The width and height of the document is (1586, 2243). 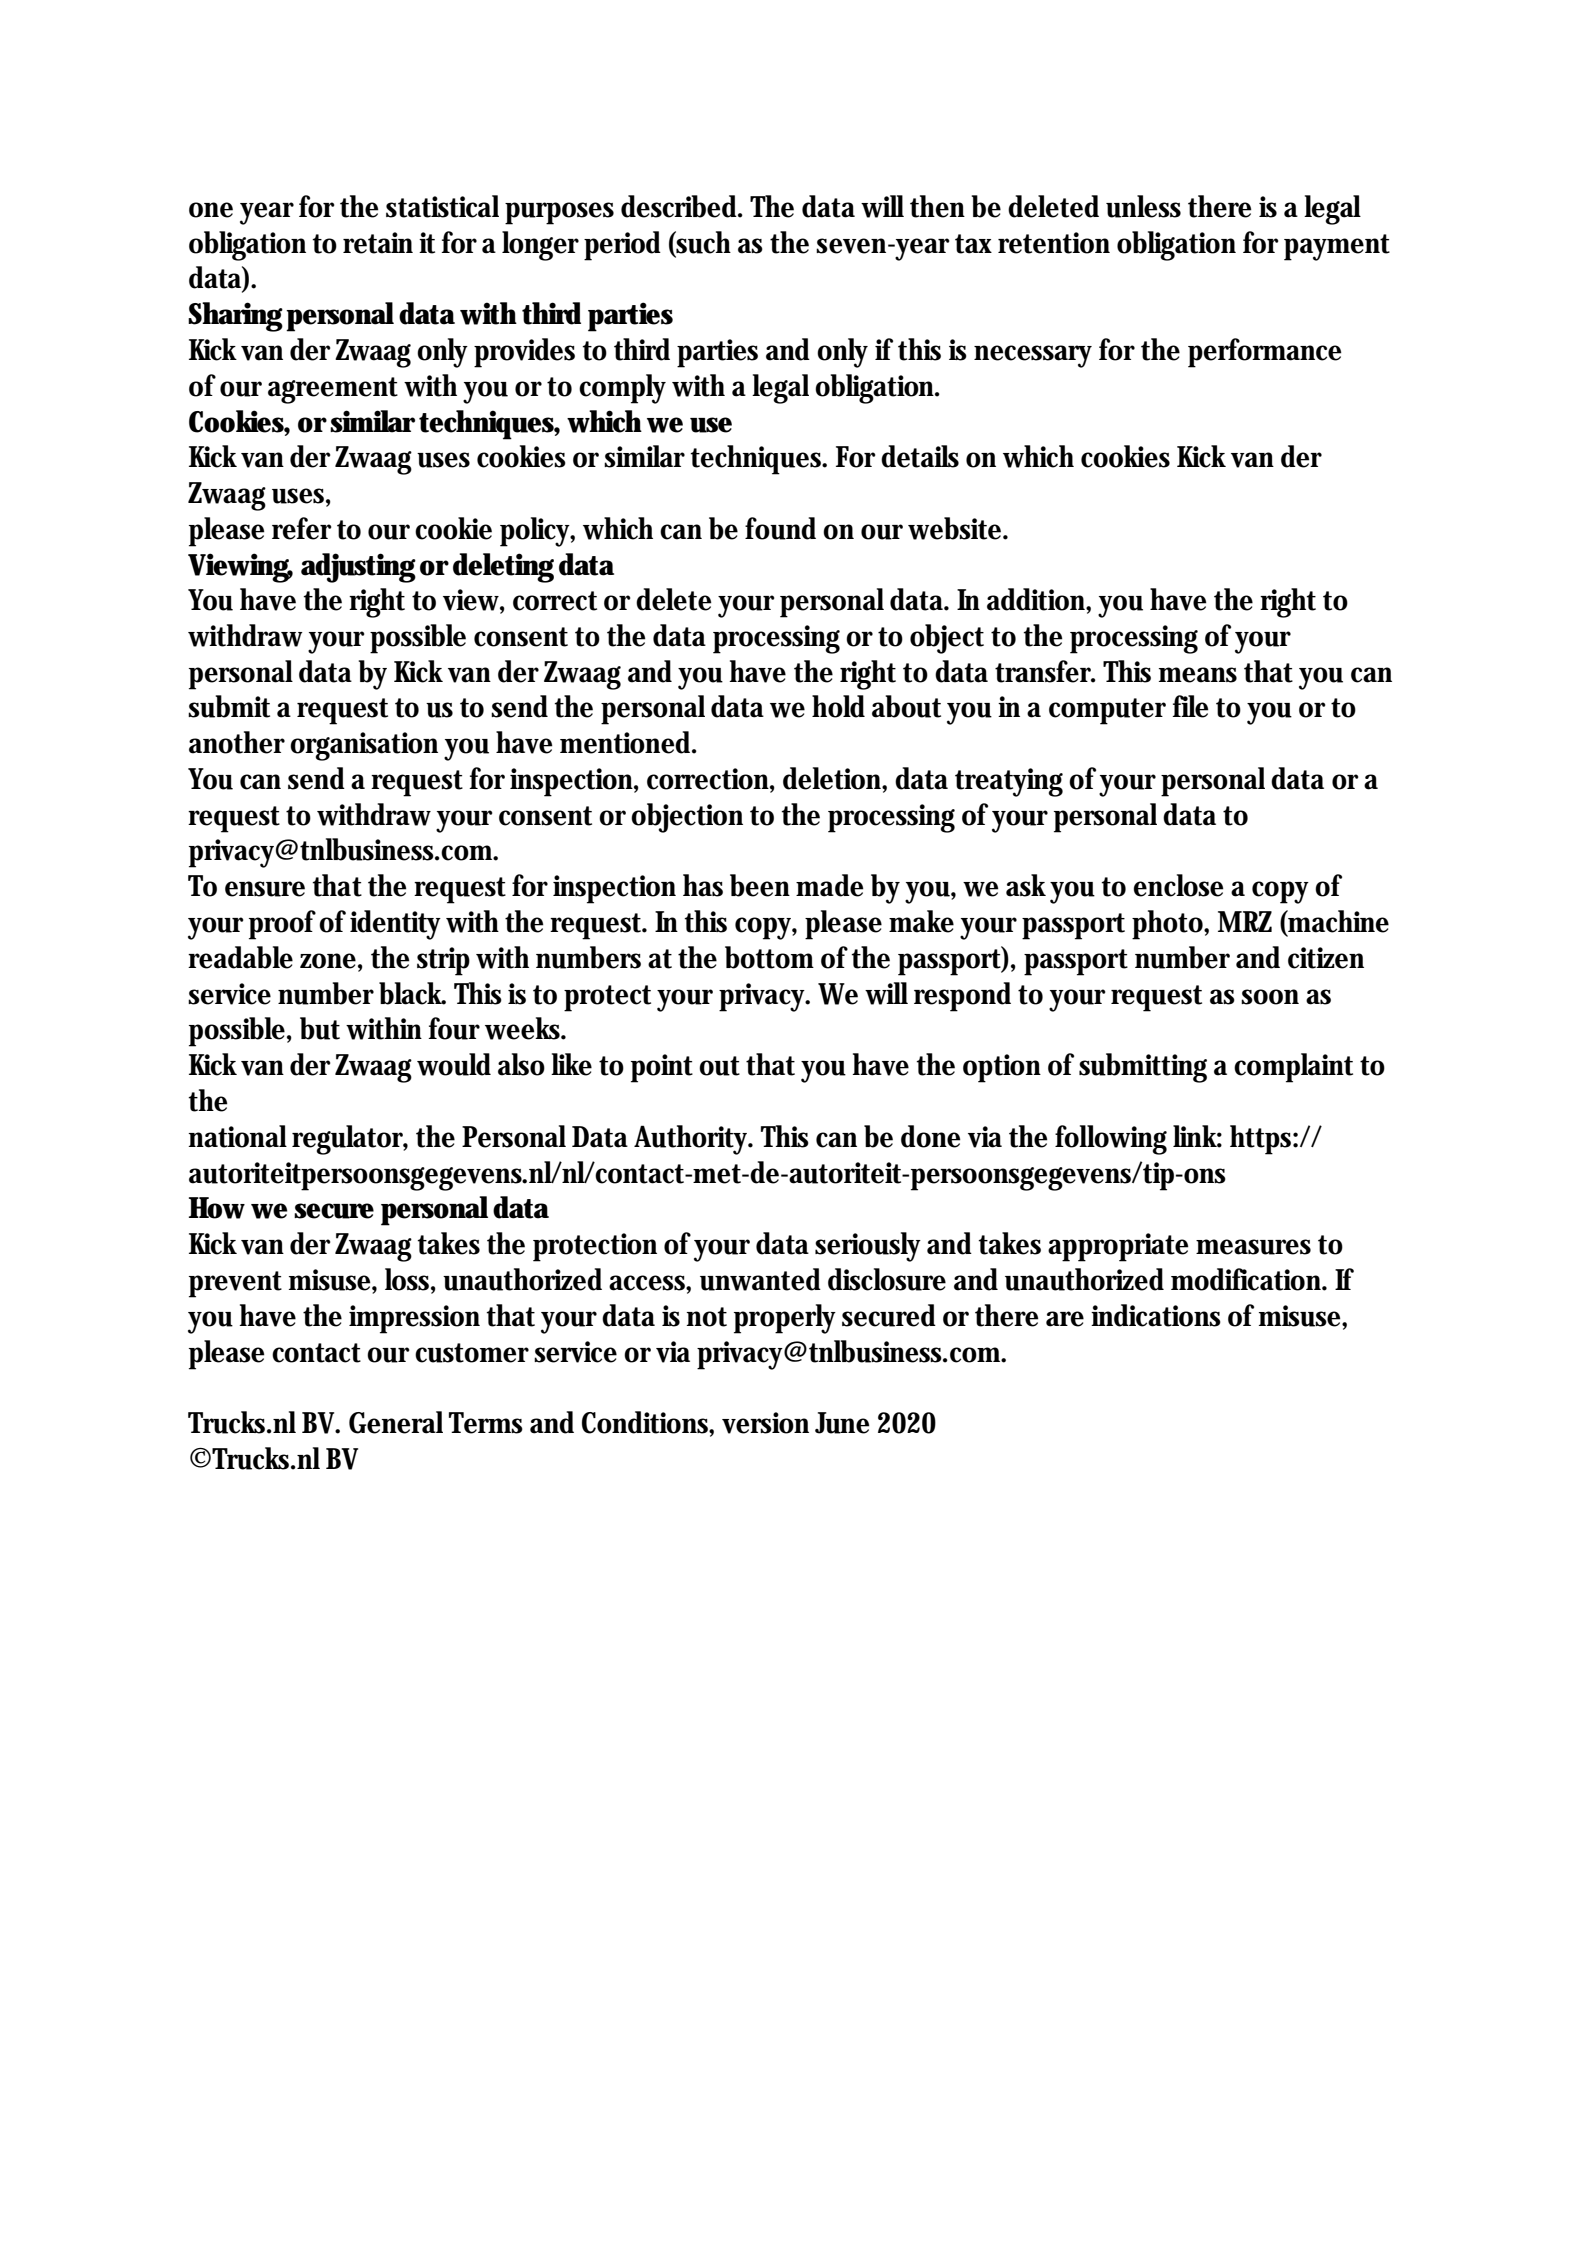 What do you see at coordinates (765, 1423) in the document?
I see `version` at bounding box center [765, 1423].
